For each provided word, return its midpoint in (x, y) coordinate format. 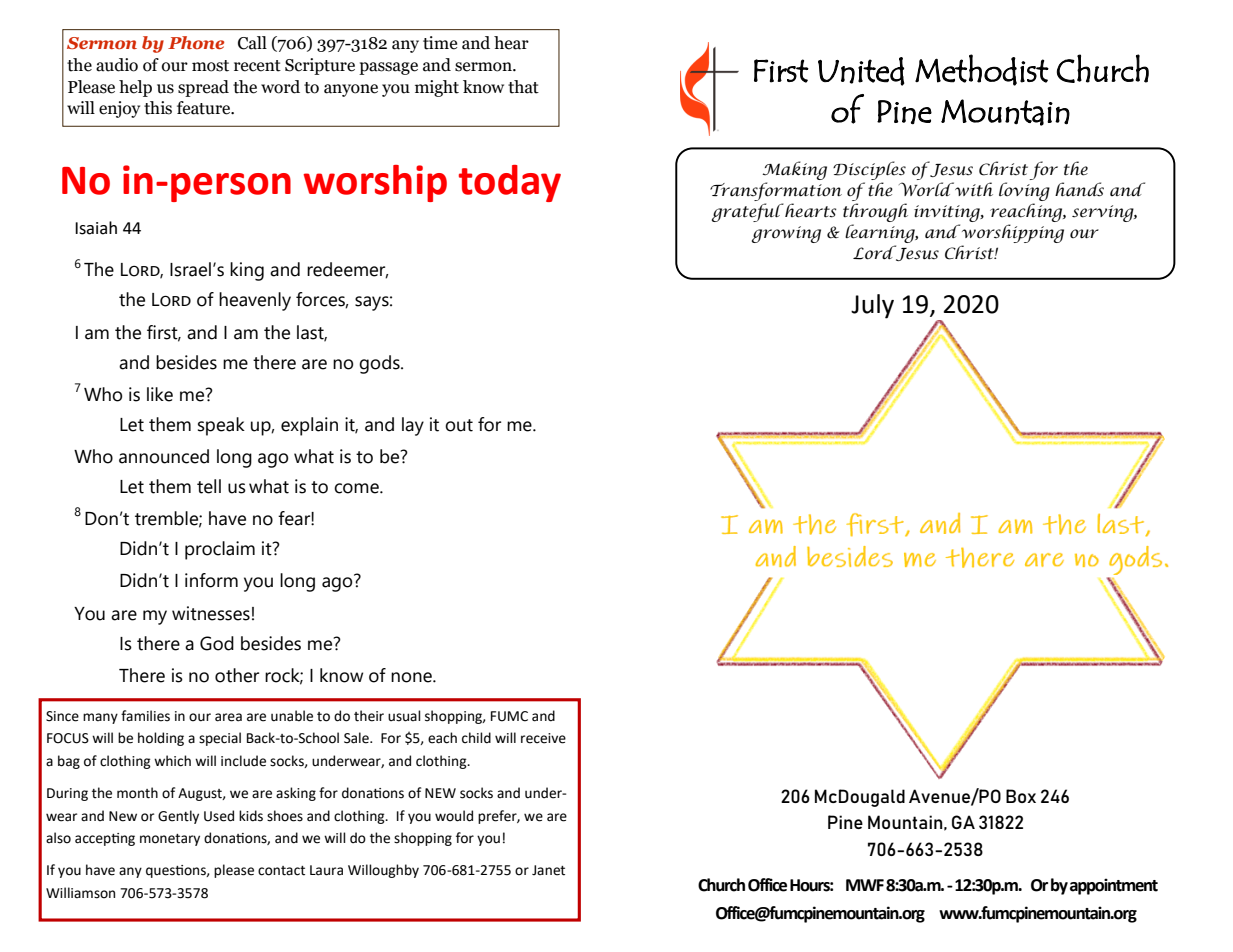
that (523, 87)
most (210, 66)
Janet (548, 870)
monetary (170, 840)
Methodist (982, 70)
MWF (865, 885)
